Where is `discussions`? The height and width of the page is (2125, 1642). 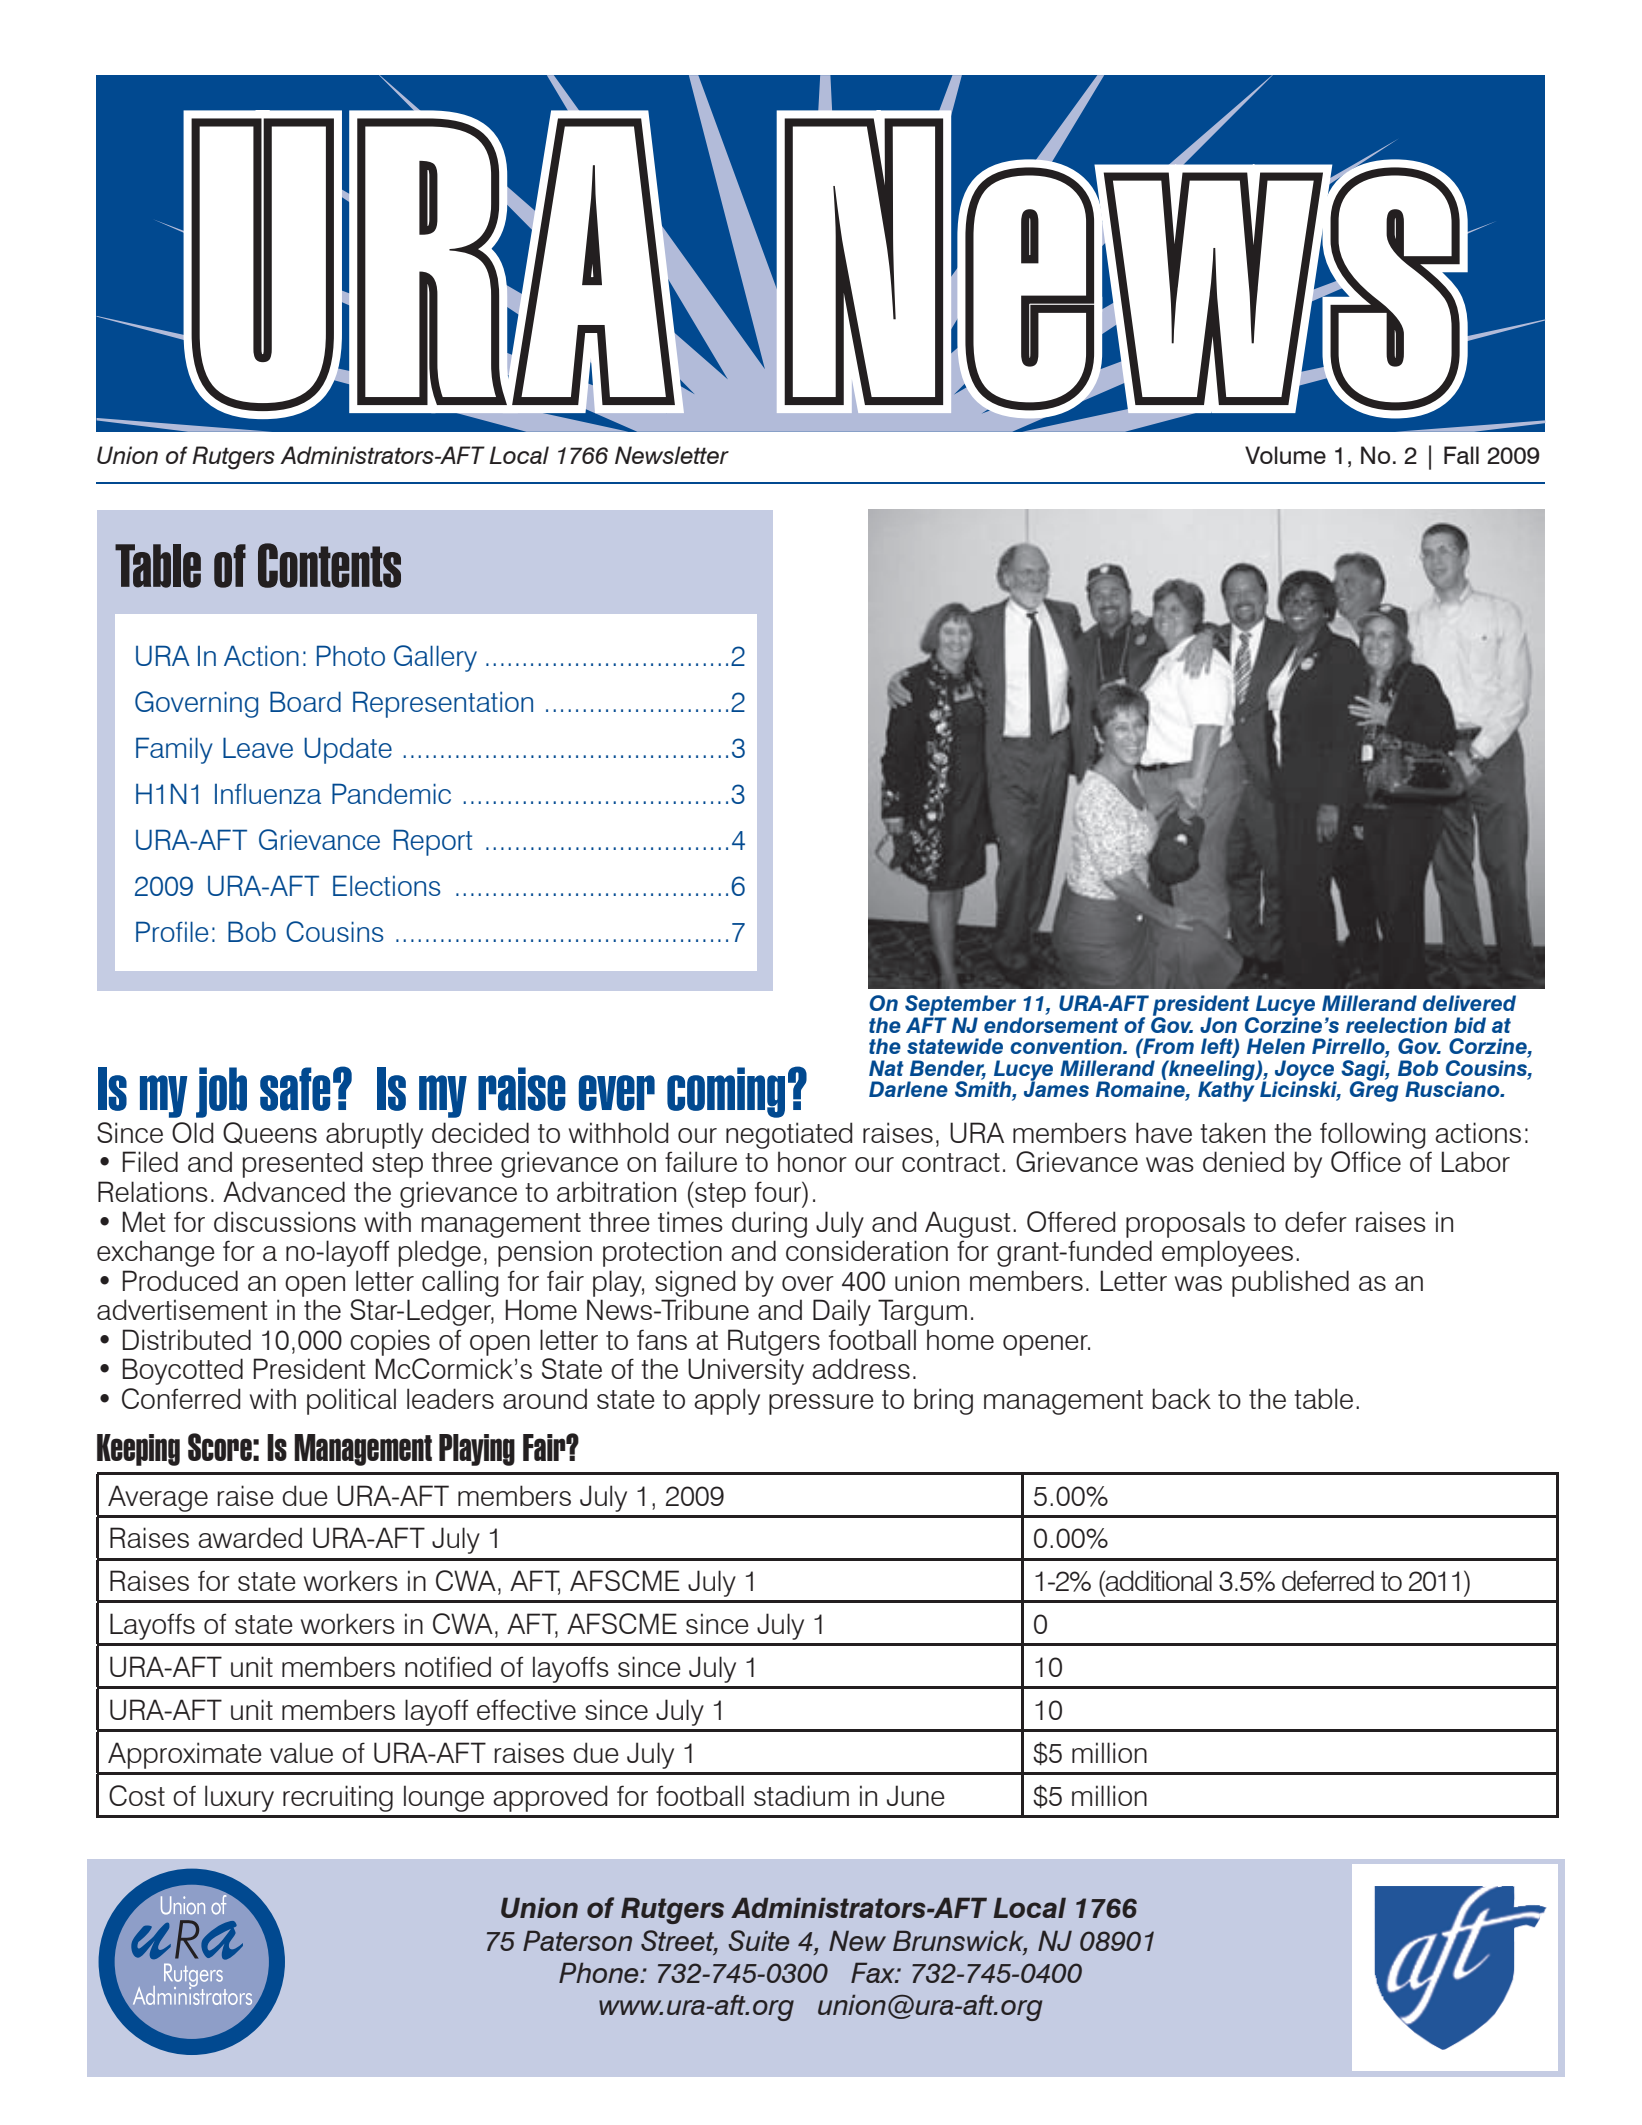 discussions is located at coordinates (285, 1221).
